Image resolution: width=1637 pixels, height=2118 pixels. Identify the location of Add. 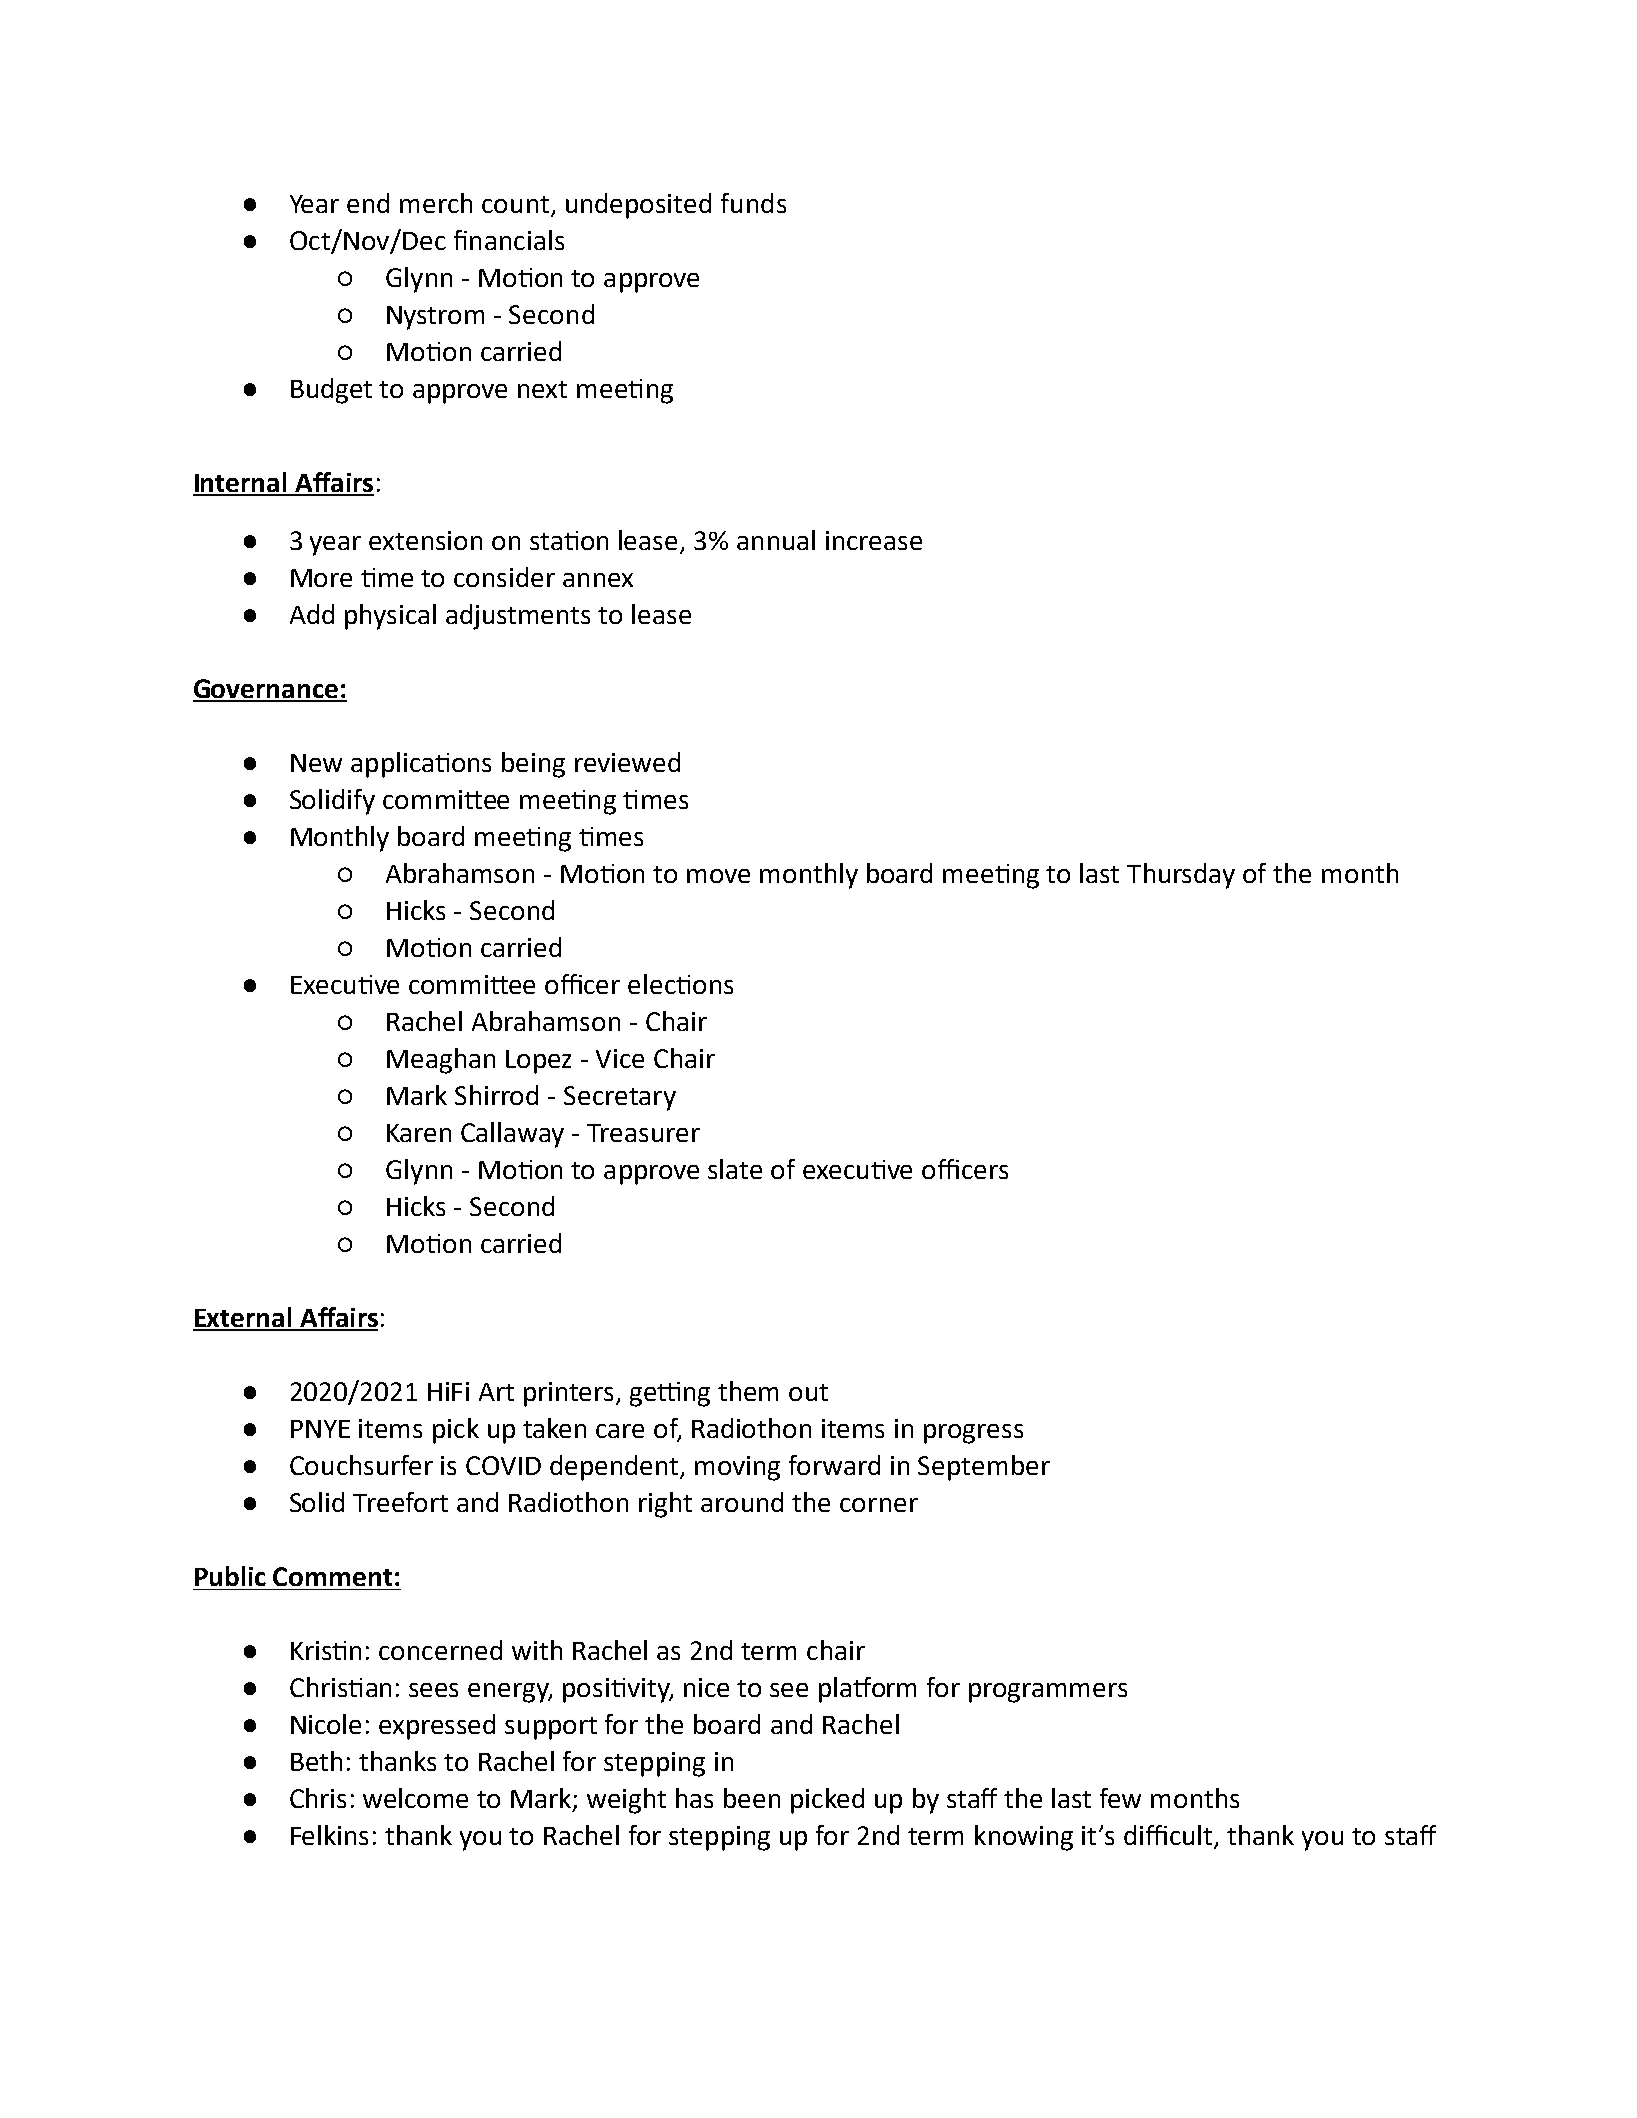
(312, 614).
